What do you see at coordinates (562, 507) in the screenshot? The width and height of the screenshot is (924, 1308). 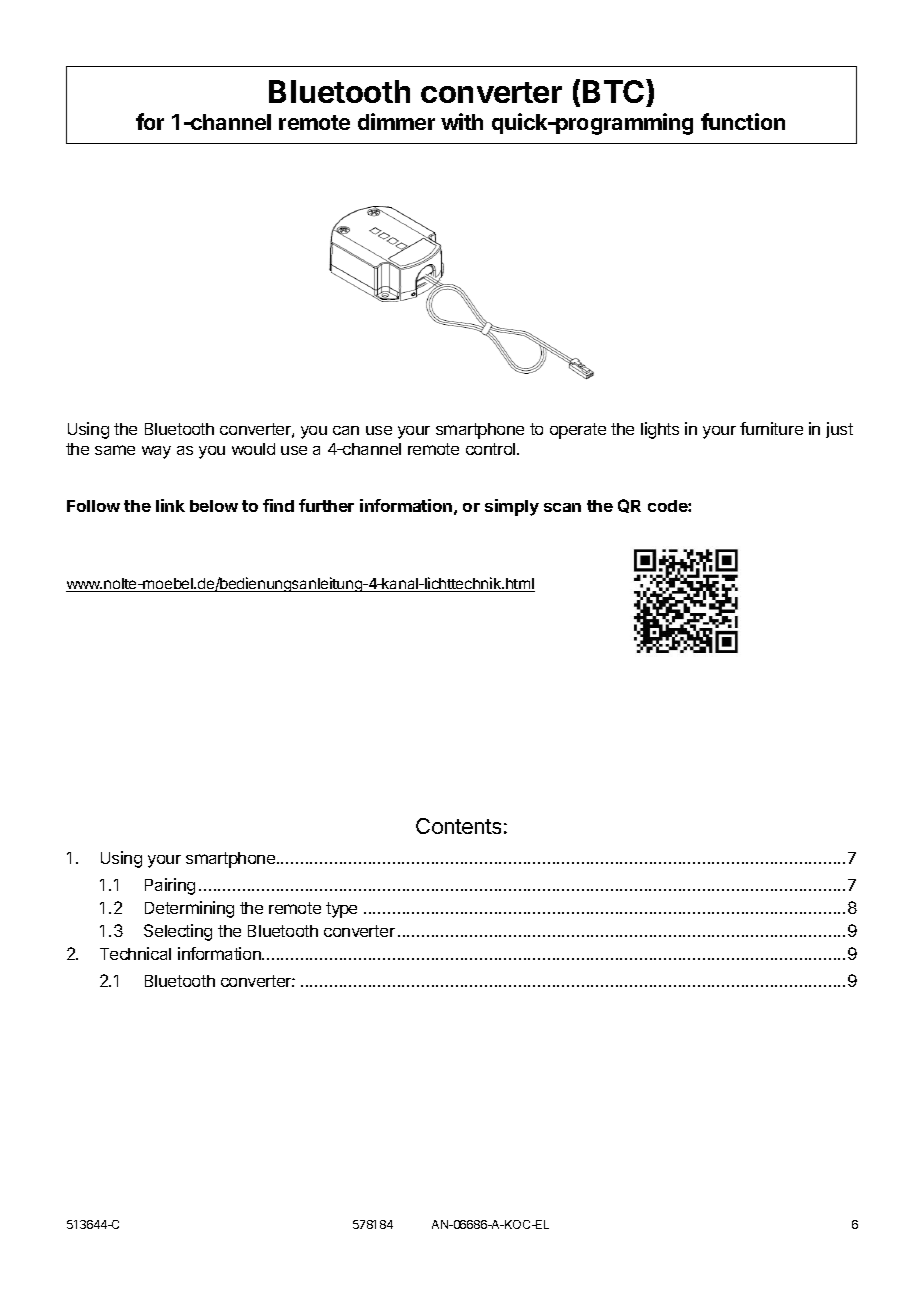 I see `scan` at bounding box center [562, 507].
